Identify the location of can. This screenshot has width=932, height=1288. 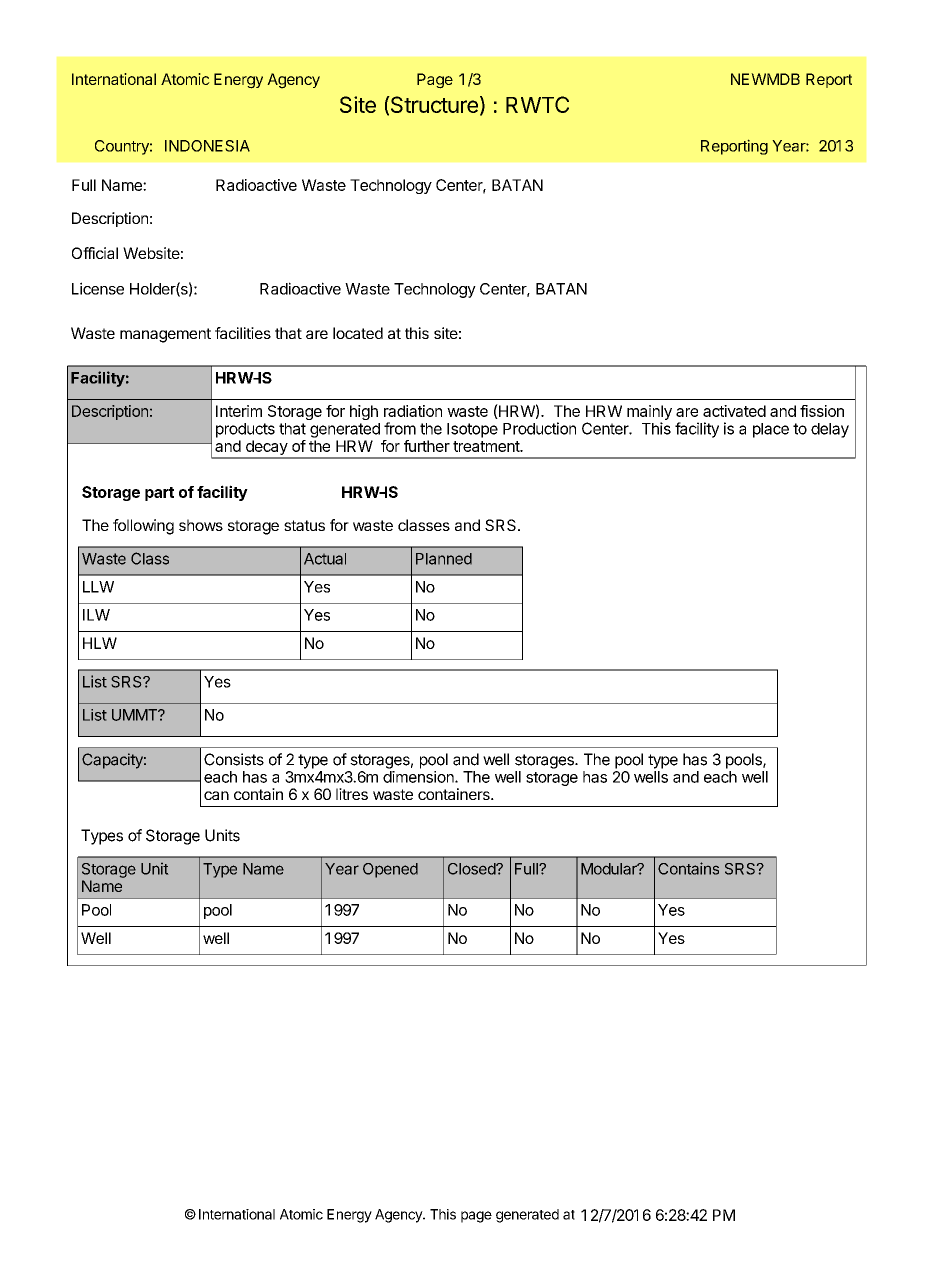
(216, 795).
